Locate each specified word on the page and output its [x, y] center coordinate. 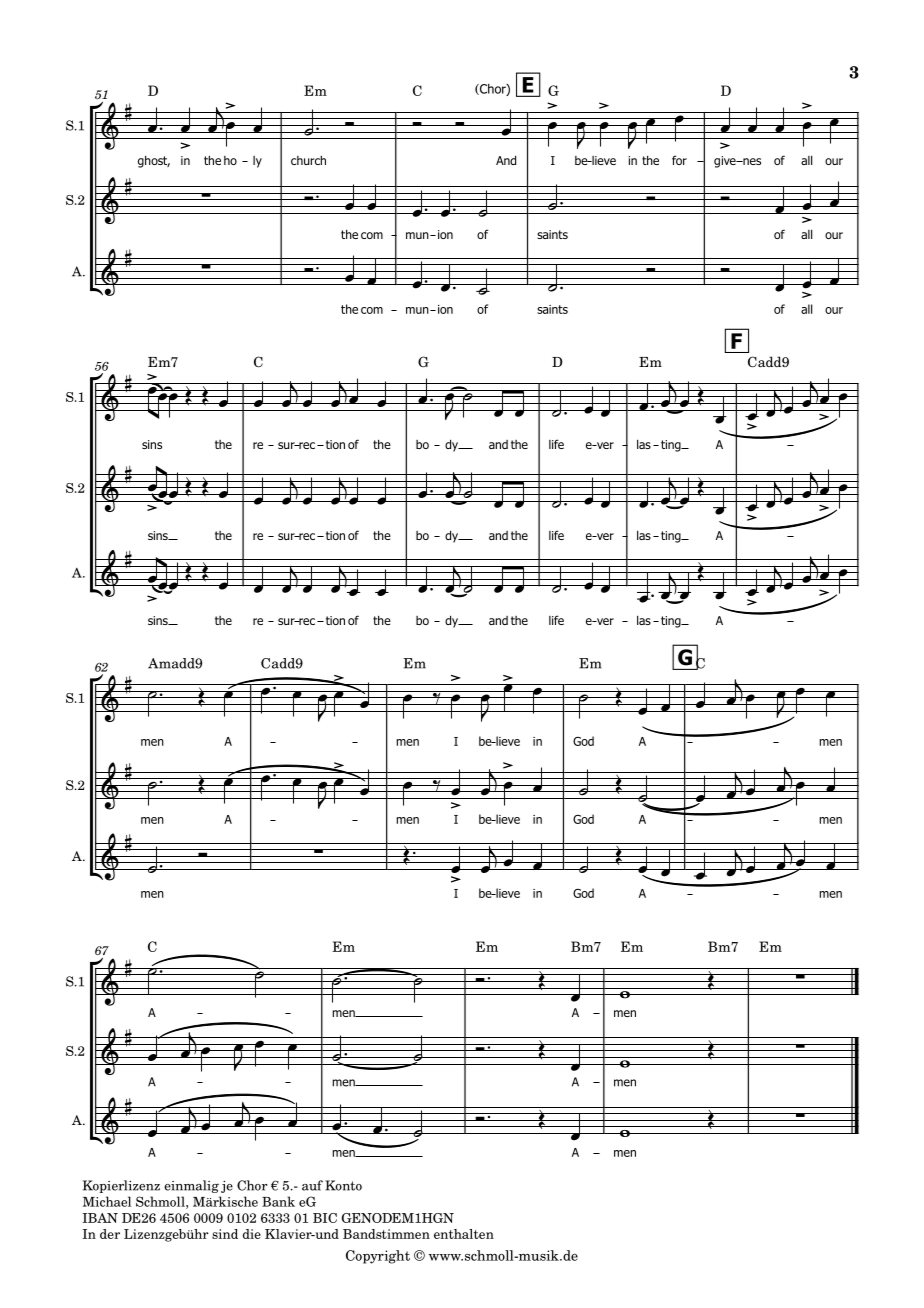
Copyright [378, 1257]
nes [751, 161]
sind [225, 1234]
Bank [278, 1201]
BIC [325, 1218]
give [726, 162]
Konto [343, 1185]
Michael [107, 1201]
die [252, 1234]
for [679, 160]
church [308, 160]
